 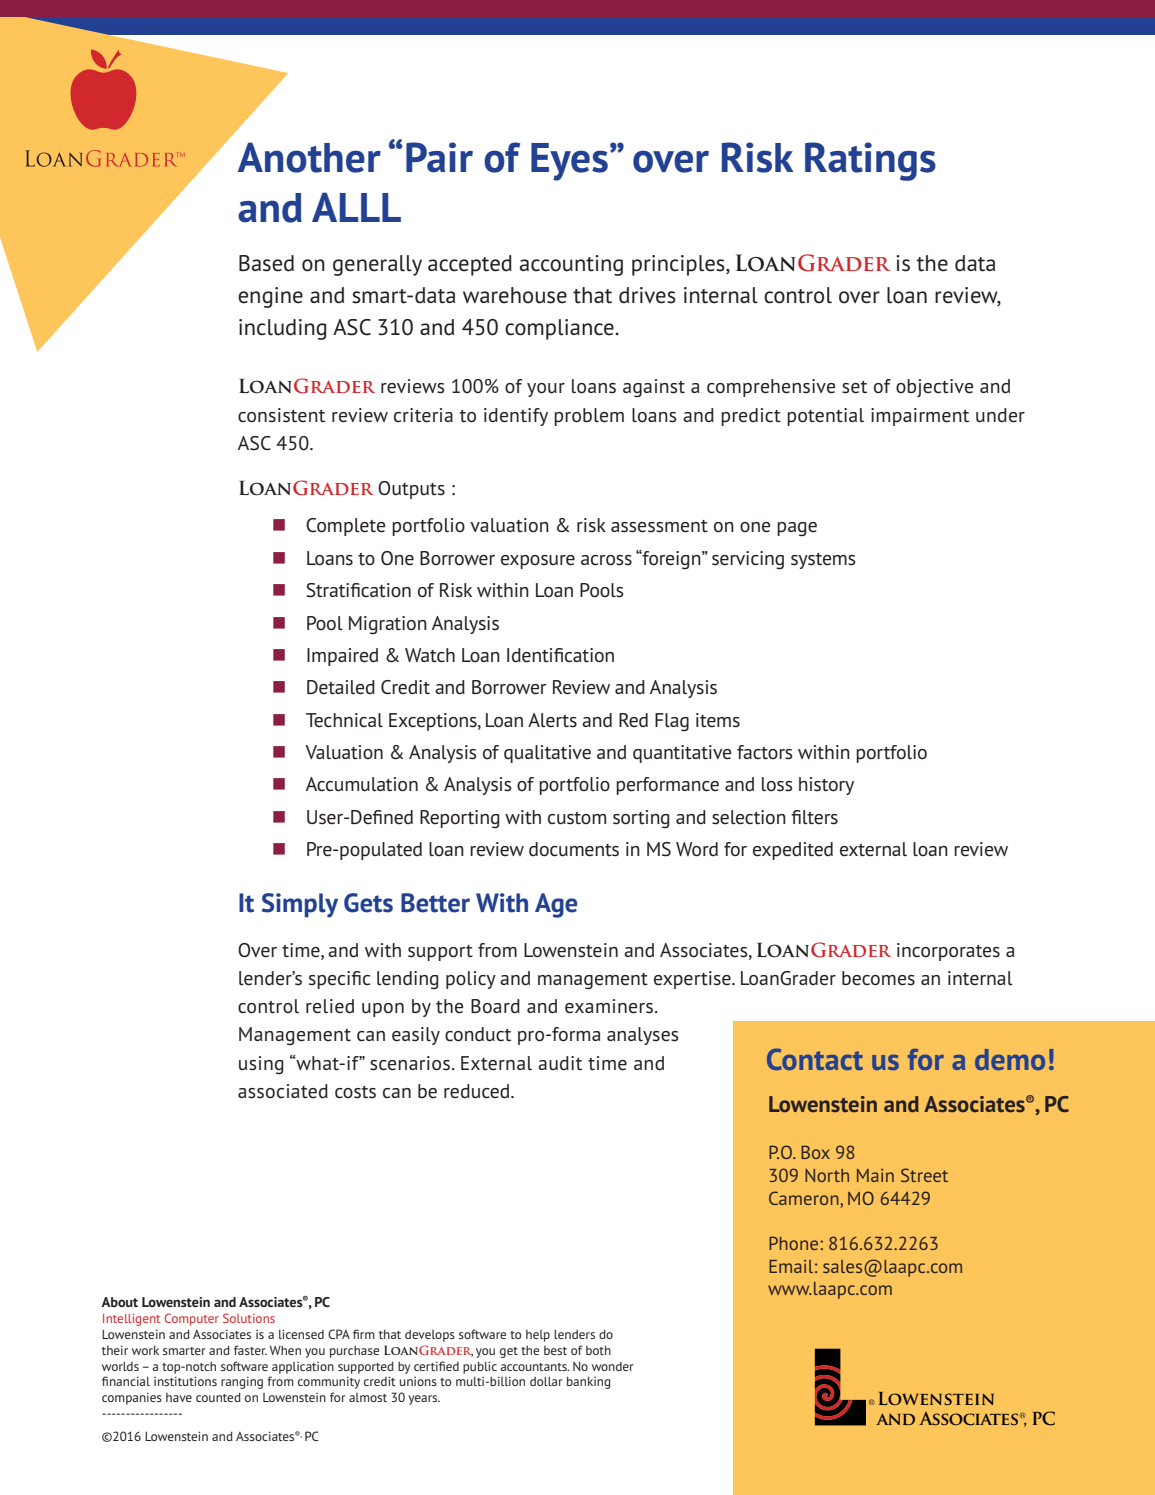 What do you see at coordinates (555, 1350) in the image?
I see `best` at bounding box center [555, 1350].
